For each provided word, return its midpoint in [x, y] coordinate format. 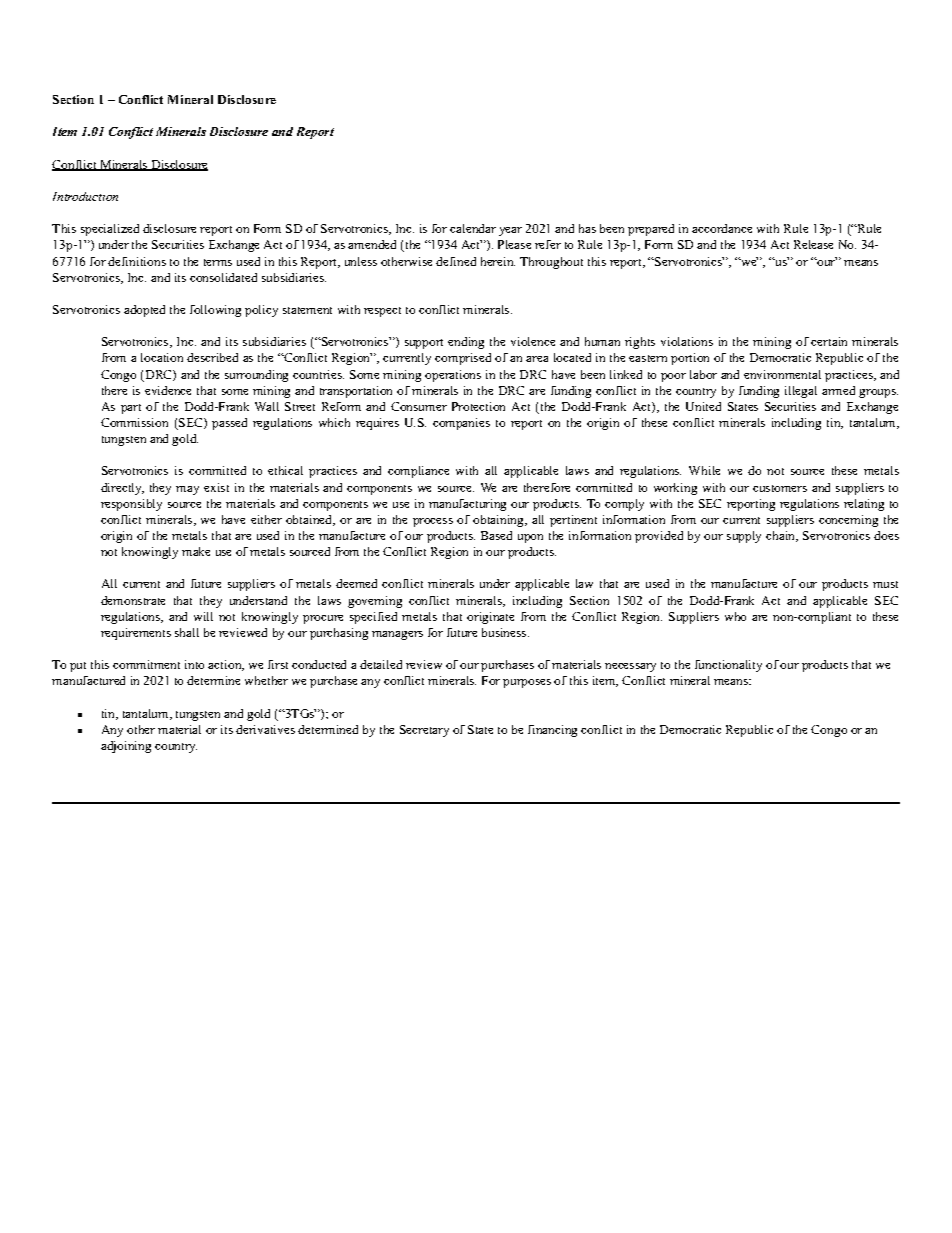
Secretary [424, 731]
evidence [168, 390]
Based [496, 535]
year [510, 231]
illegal [801, 392]
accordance [722, 228]
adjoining [126, 747]
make [196, 551]
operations [453, 376]
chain [782, 536]
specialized [110, 230]
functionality [728, 666]
